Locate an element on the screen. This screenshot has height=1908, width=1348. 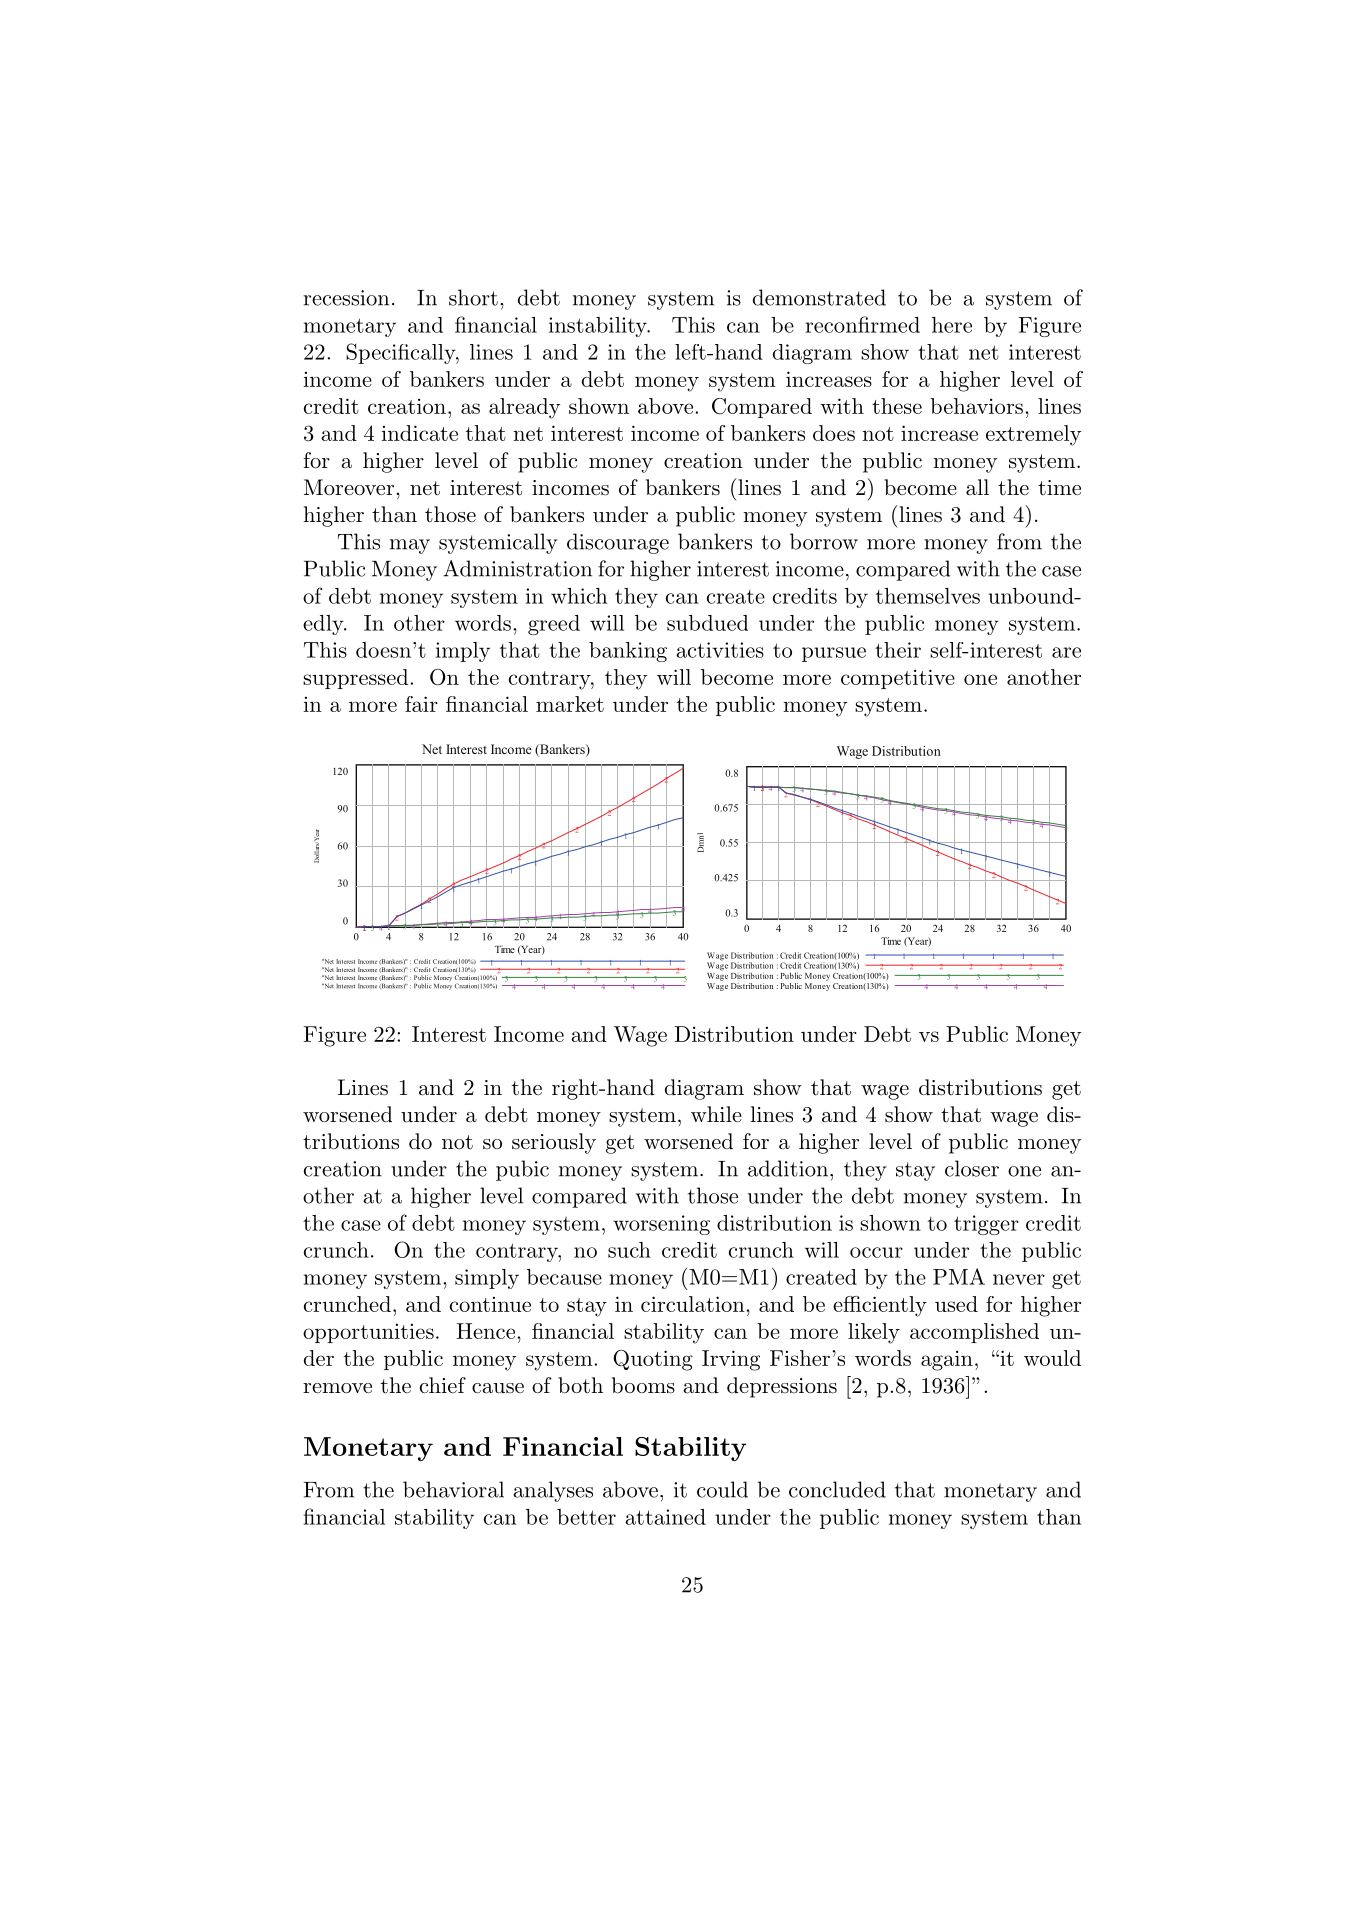
while is located at coordinates (716, 1114).
